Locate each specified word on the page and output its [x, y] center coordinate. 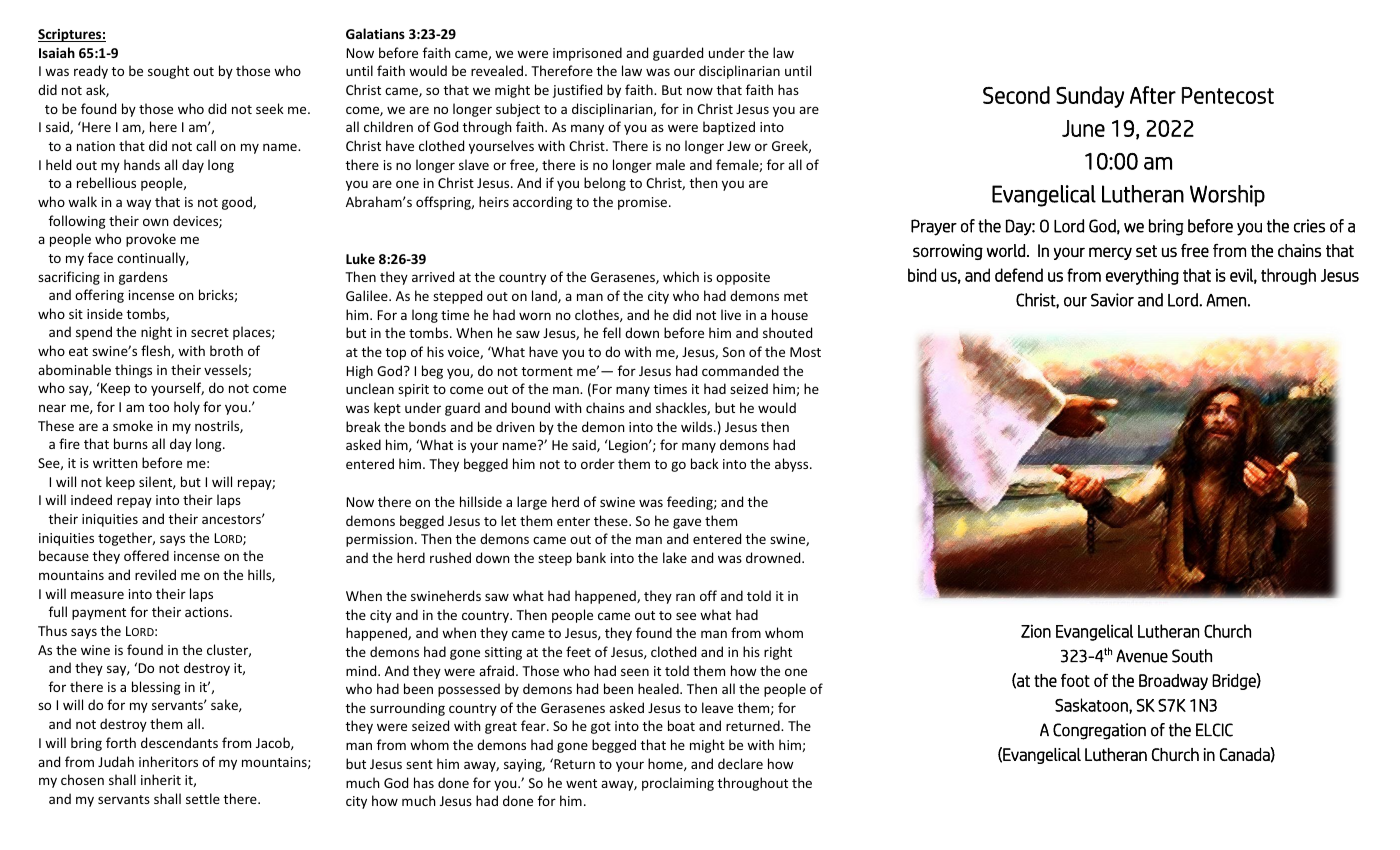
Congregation [1099, 731]
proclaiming [678, 784]
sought [168, 72]
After [1153, 95]
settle [203, 798]
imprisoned [587, 54]
